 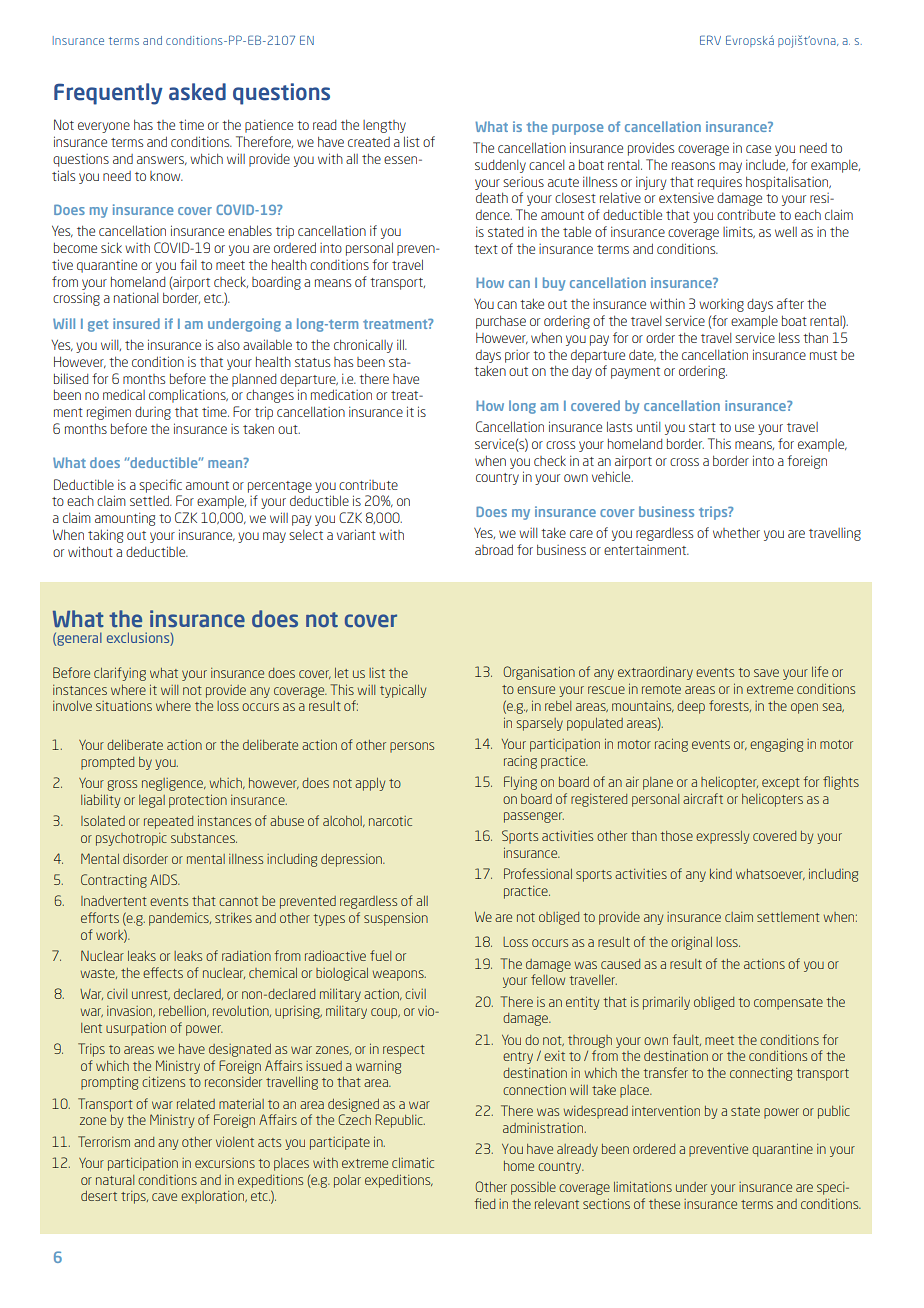 What do you see at coordinates (758, 149) in the document?
I see `case` at bounding box center [758, 149].
